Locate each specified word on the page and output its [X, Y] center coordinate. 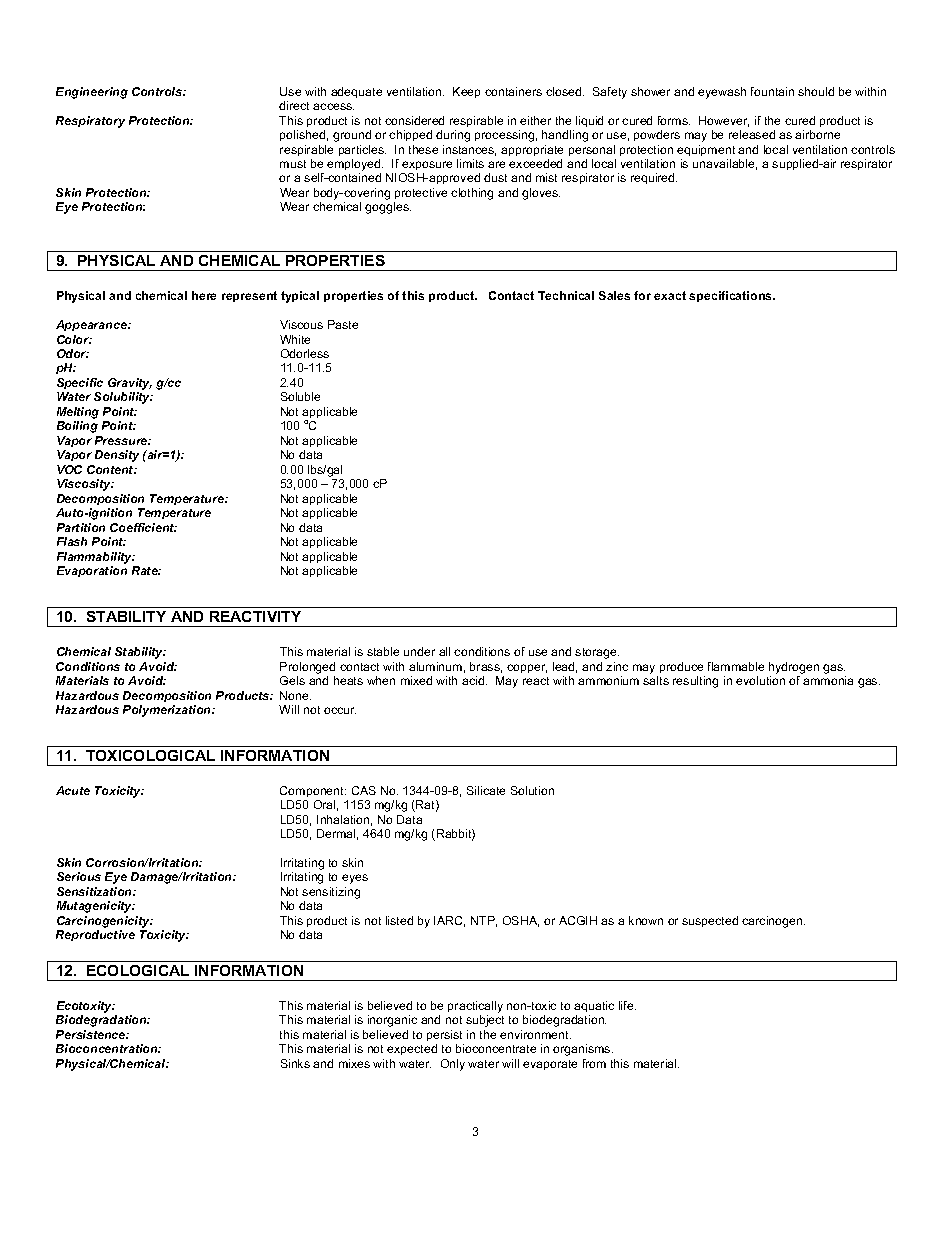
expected [412, 1049]
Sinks [295, 1063]
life [627, 1005]
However [724, 121]
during [453, 136]
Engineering [92, 93]
